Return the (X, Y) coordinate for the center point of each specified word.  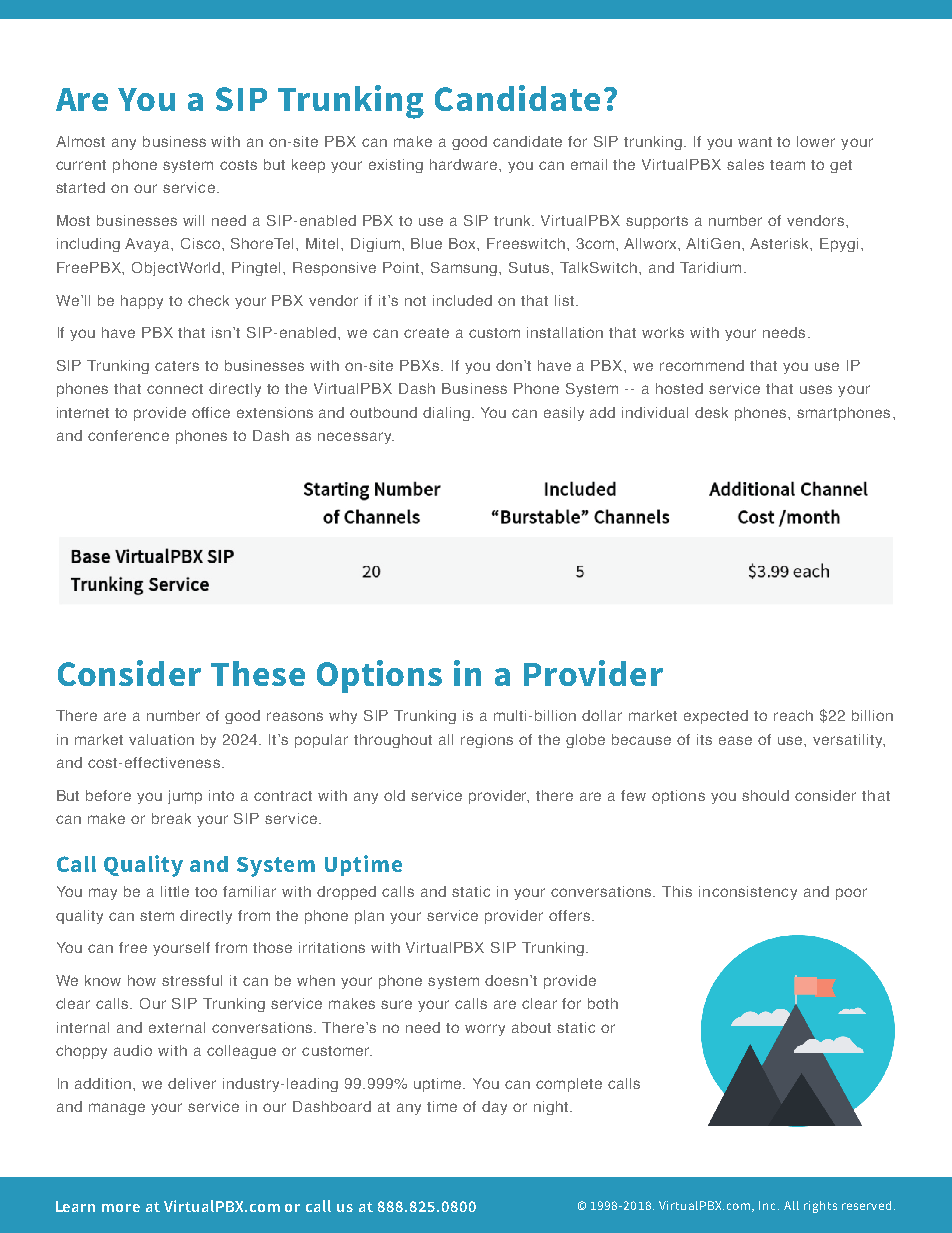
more (121, 1208)
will (193, 220)
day (494, 1108)
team (787, 165)
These (258, 673)
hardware (463, 164)
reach (793, 715)
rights (820, 1207)
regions (487, 741)
